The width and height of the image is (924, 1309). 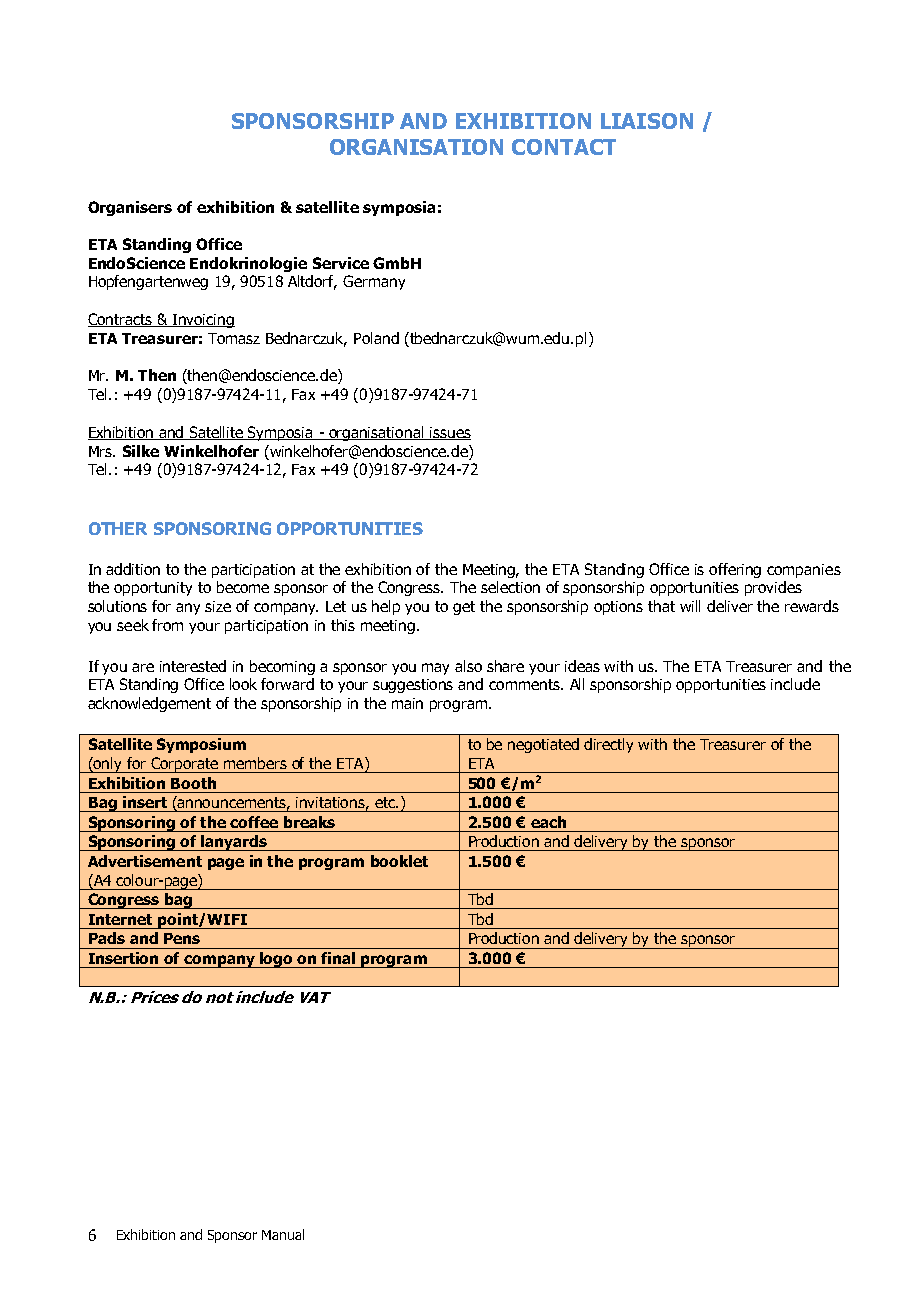 What do you see at coordinates (564, 147) in the image?
I see `CONTACT` at bounding box center [564, 147].
